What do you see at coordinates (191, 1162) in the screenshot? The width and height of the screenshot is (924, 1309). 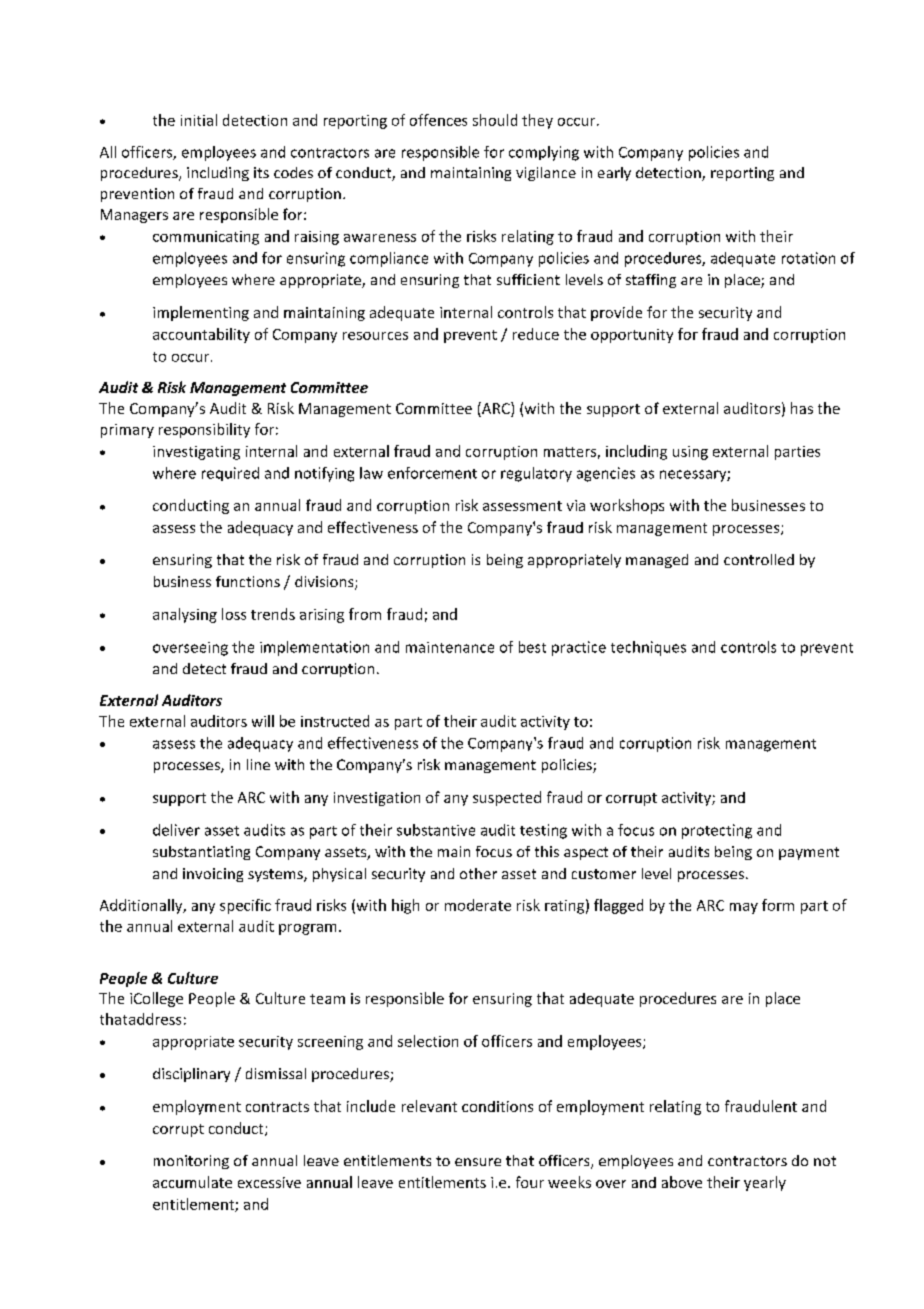 I see `monitoring` at bounding box center [191, 1162].
